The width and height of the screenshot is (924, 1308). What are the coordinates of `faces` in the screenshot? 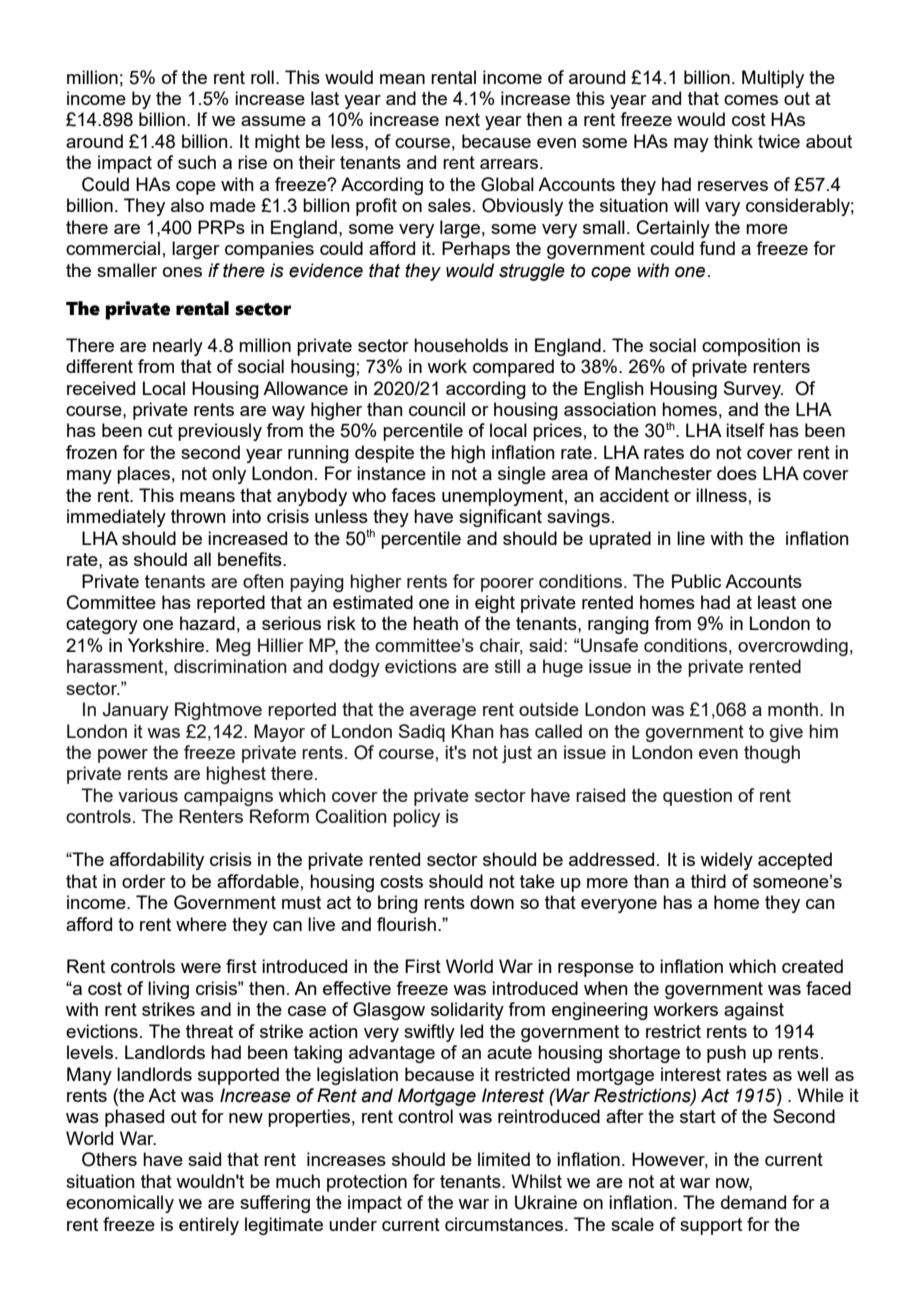 It's located at (413, 495).
